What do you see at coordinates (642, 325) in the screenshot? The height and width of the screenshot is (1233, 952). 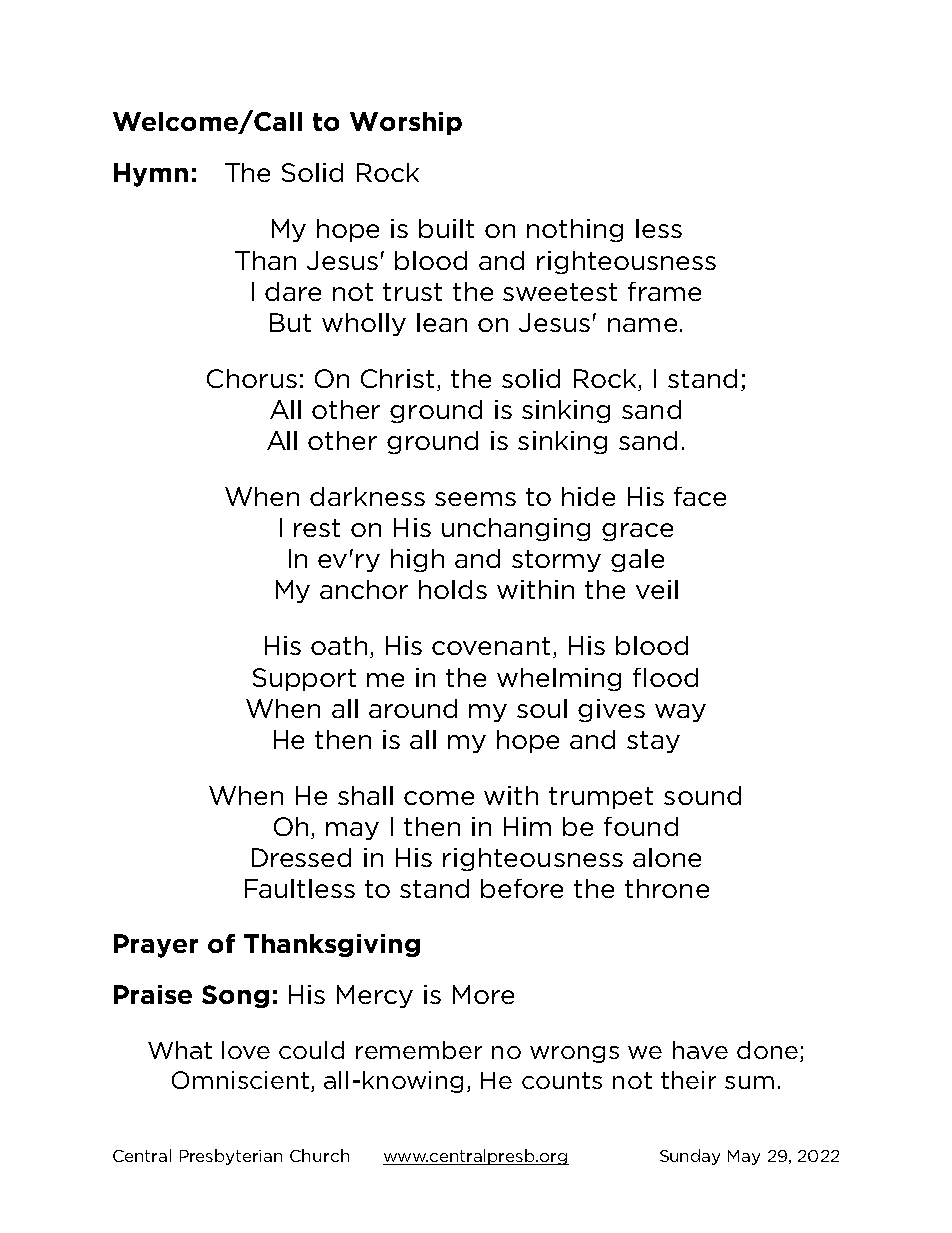 I see `name` at bounding box center [642, 325].
